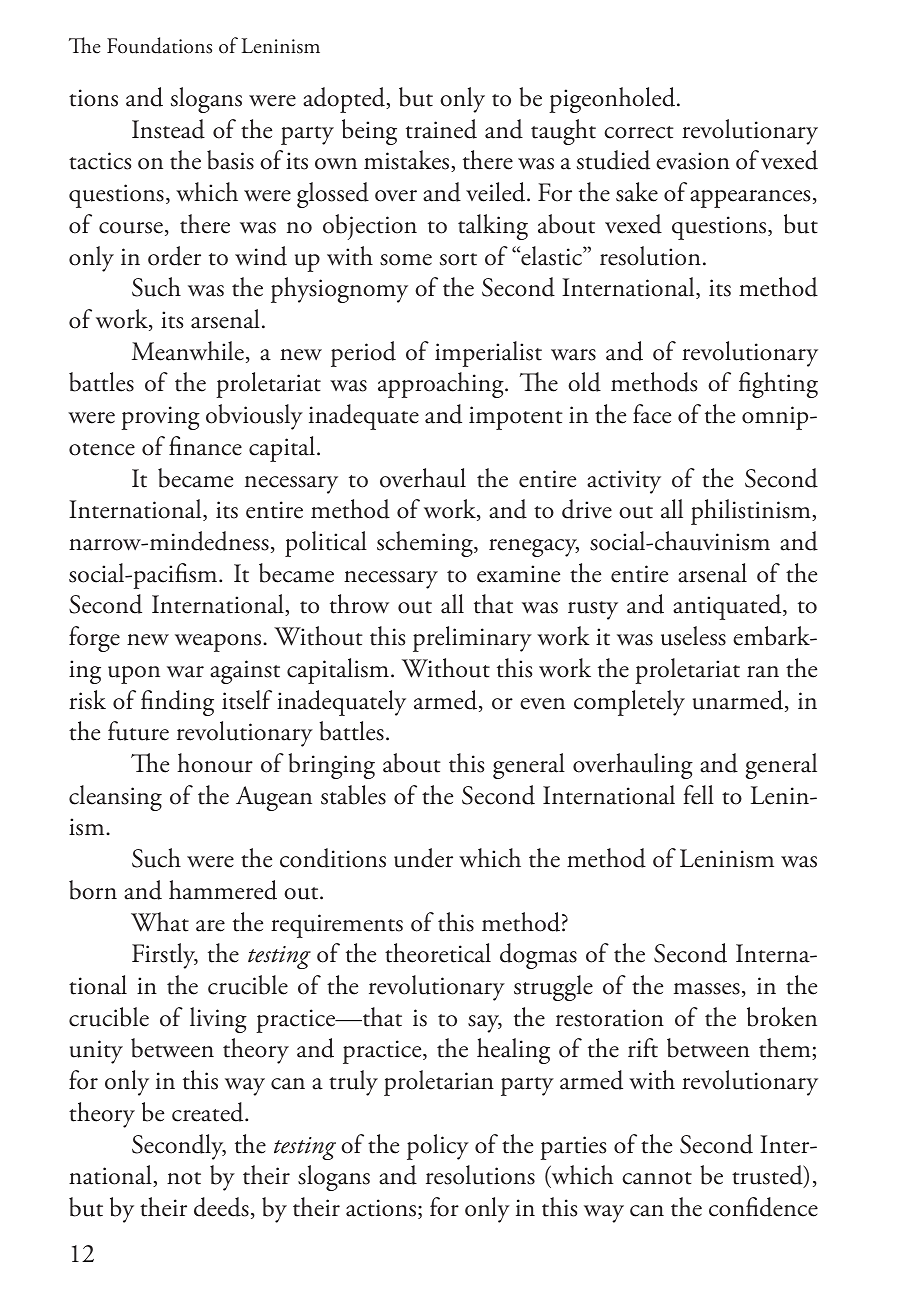  Describe the element at coordinates (693, 636) in the image. I see `useless` at that location.
